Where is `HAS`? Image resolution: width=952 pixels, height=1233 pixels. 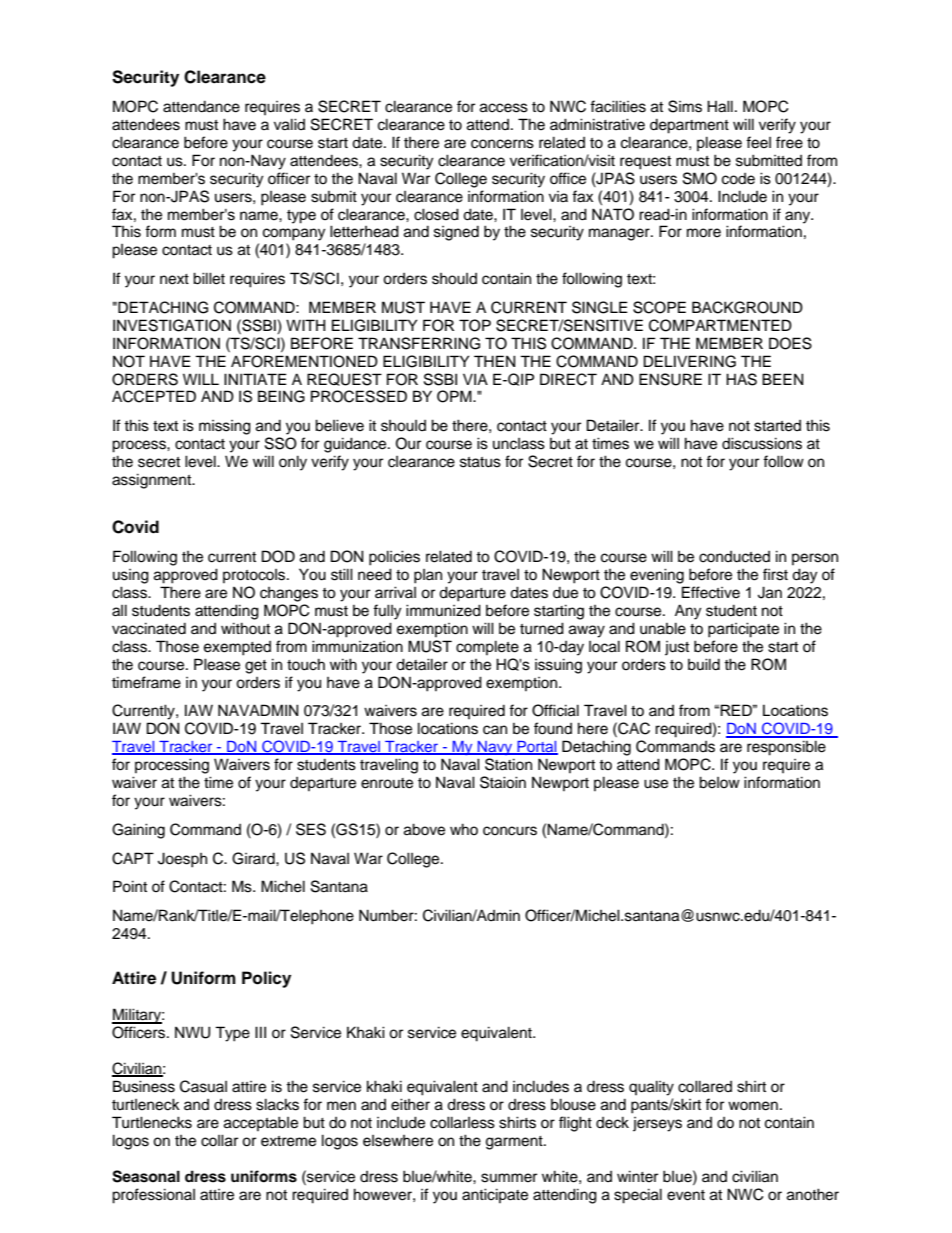
HAS is located at coordinates (741, 379).
